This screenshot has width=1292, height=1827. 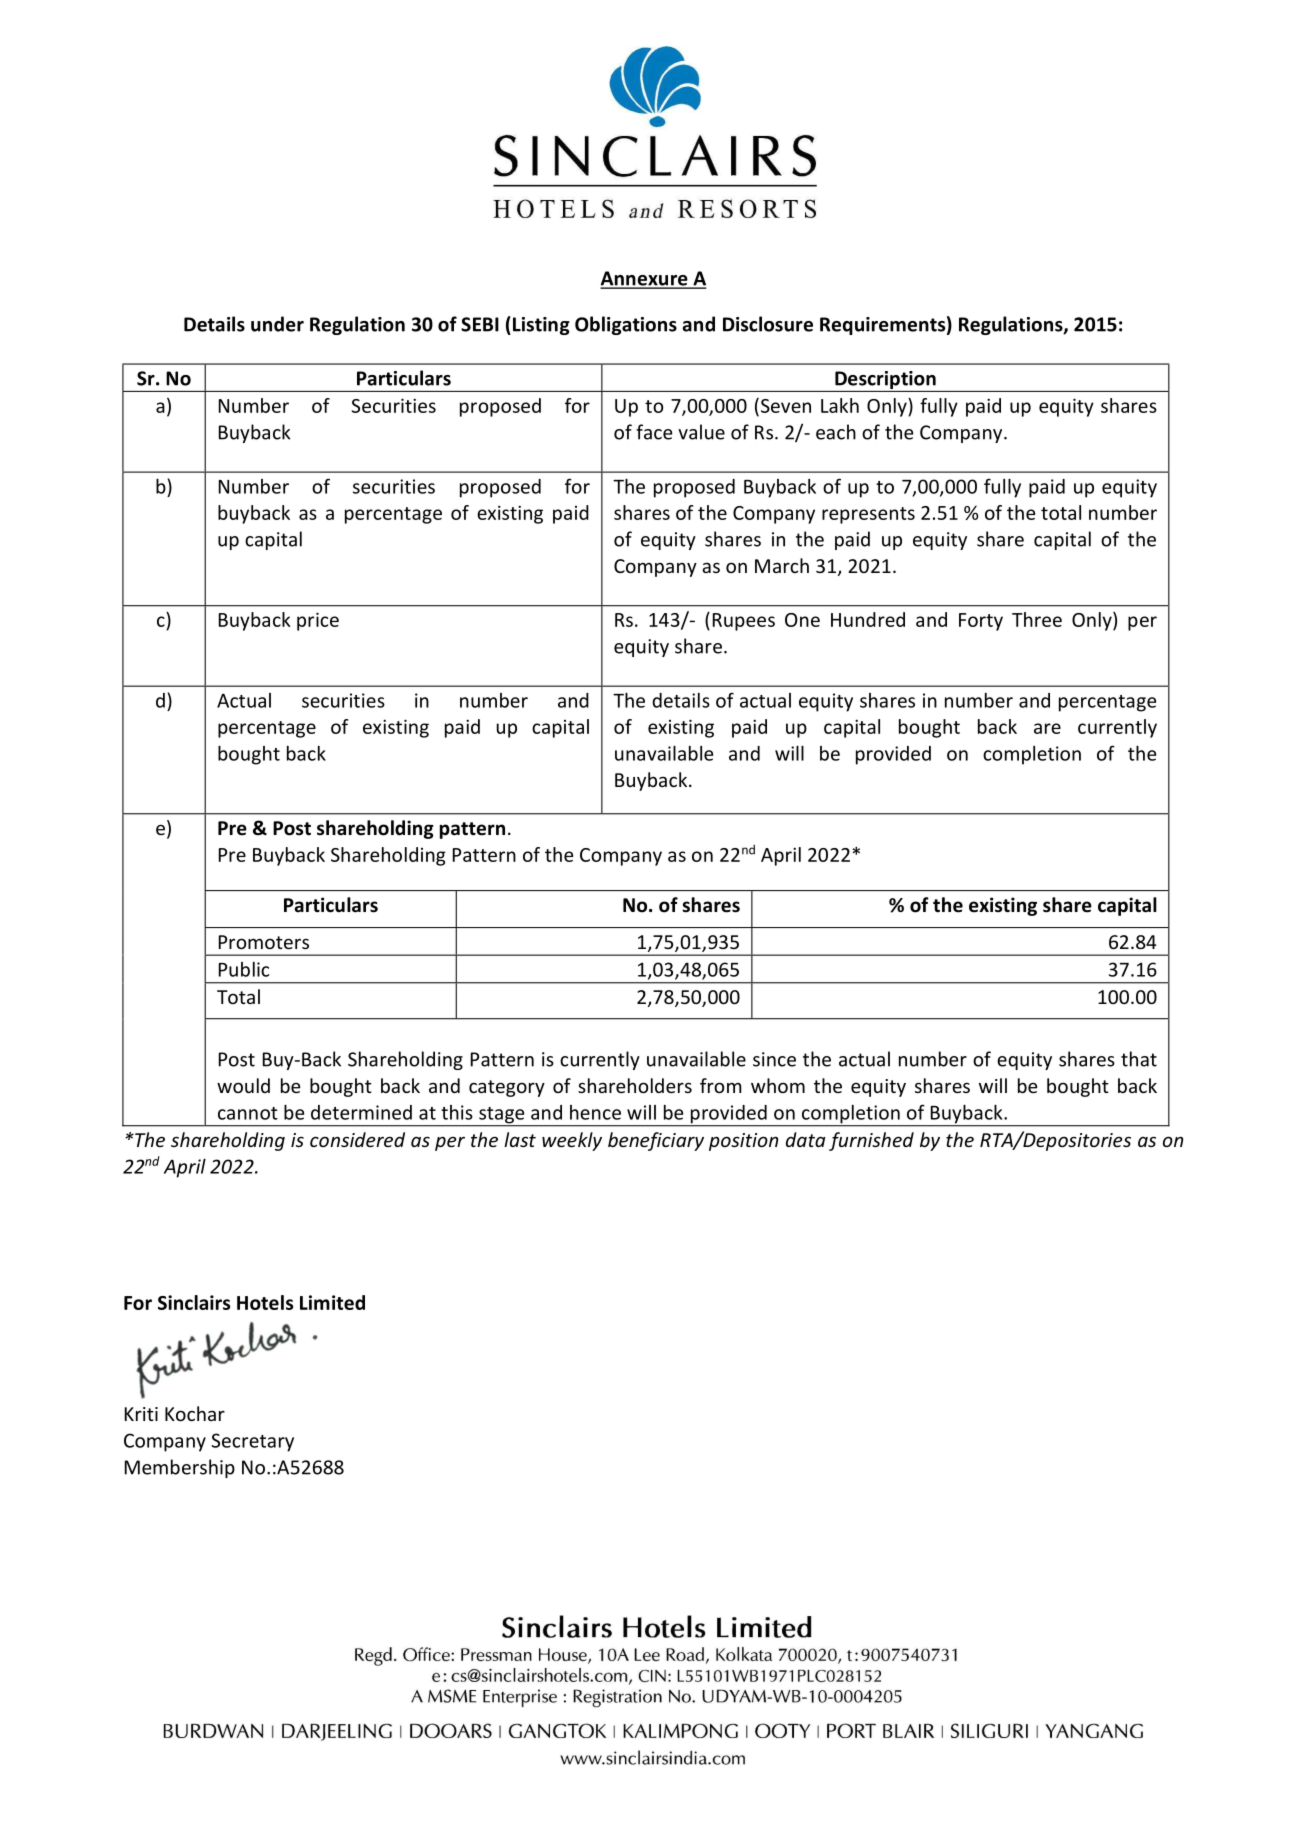 I want to click on since, so click(x=774, y=1059).
